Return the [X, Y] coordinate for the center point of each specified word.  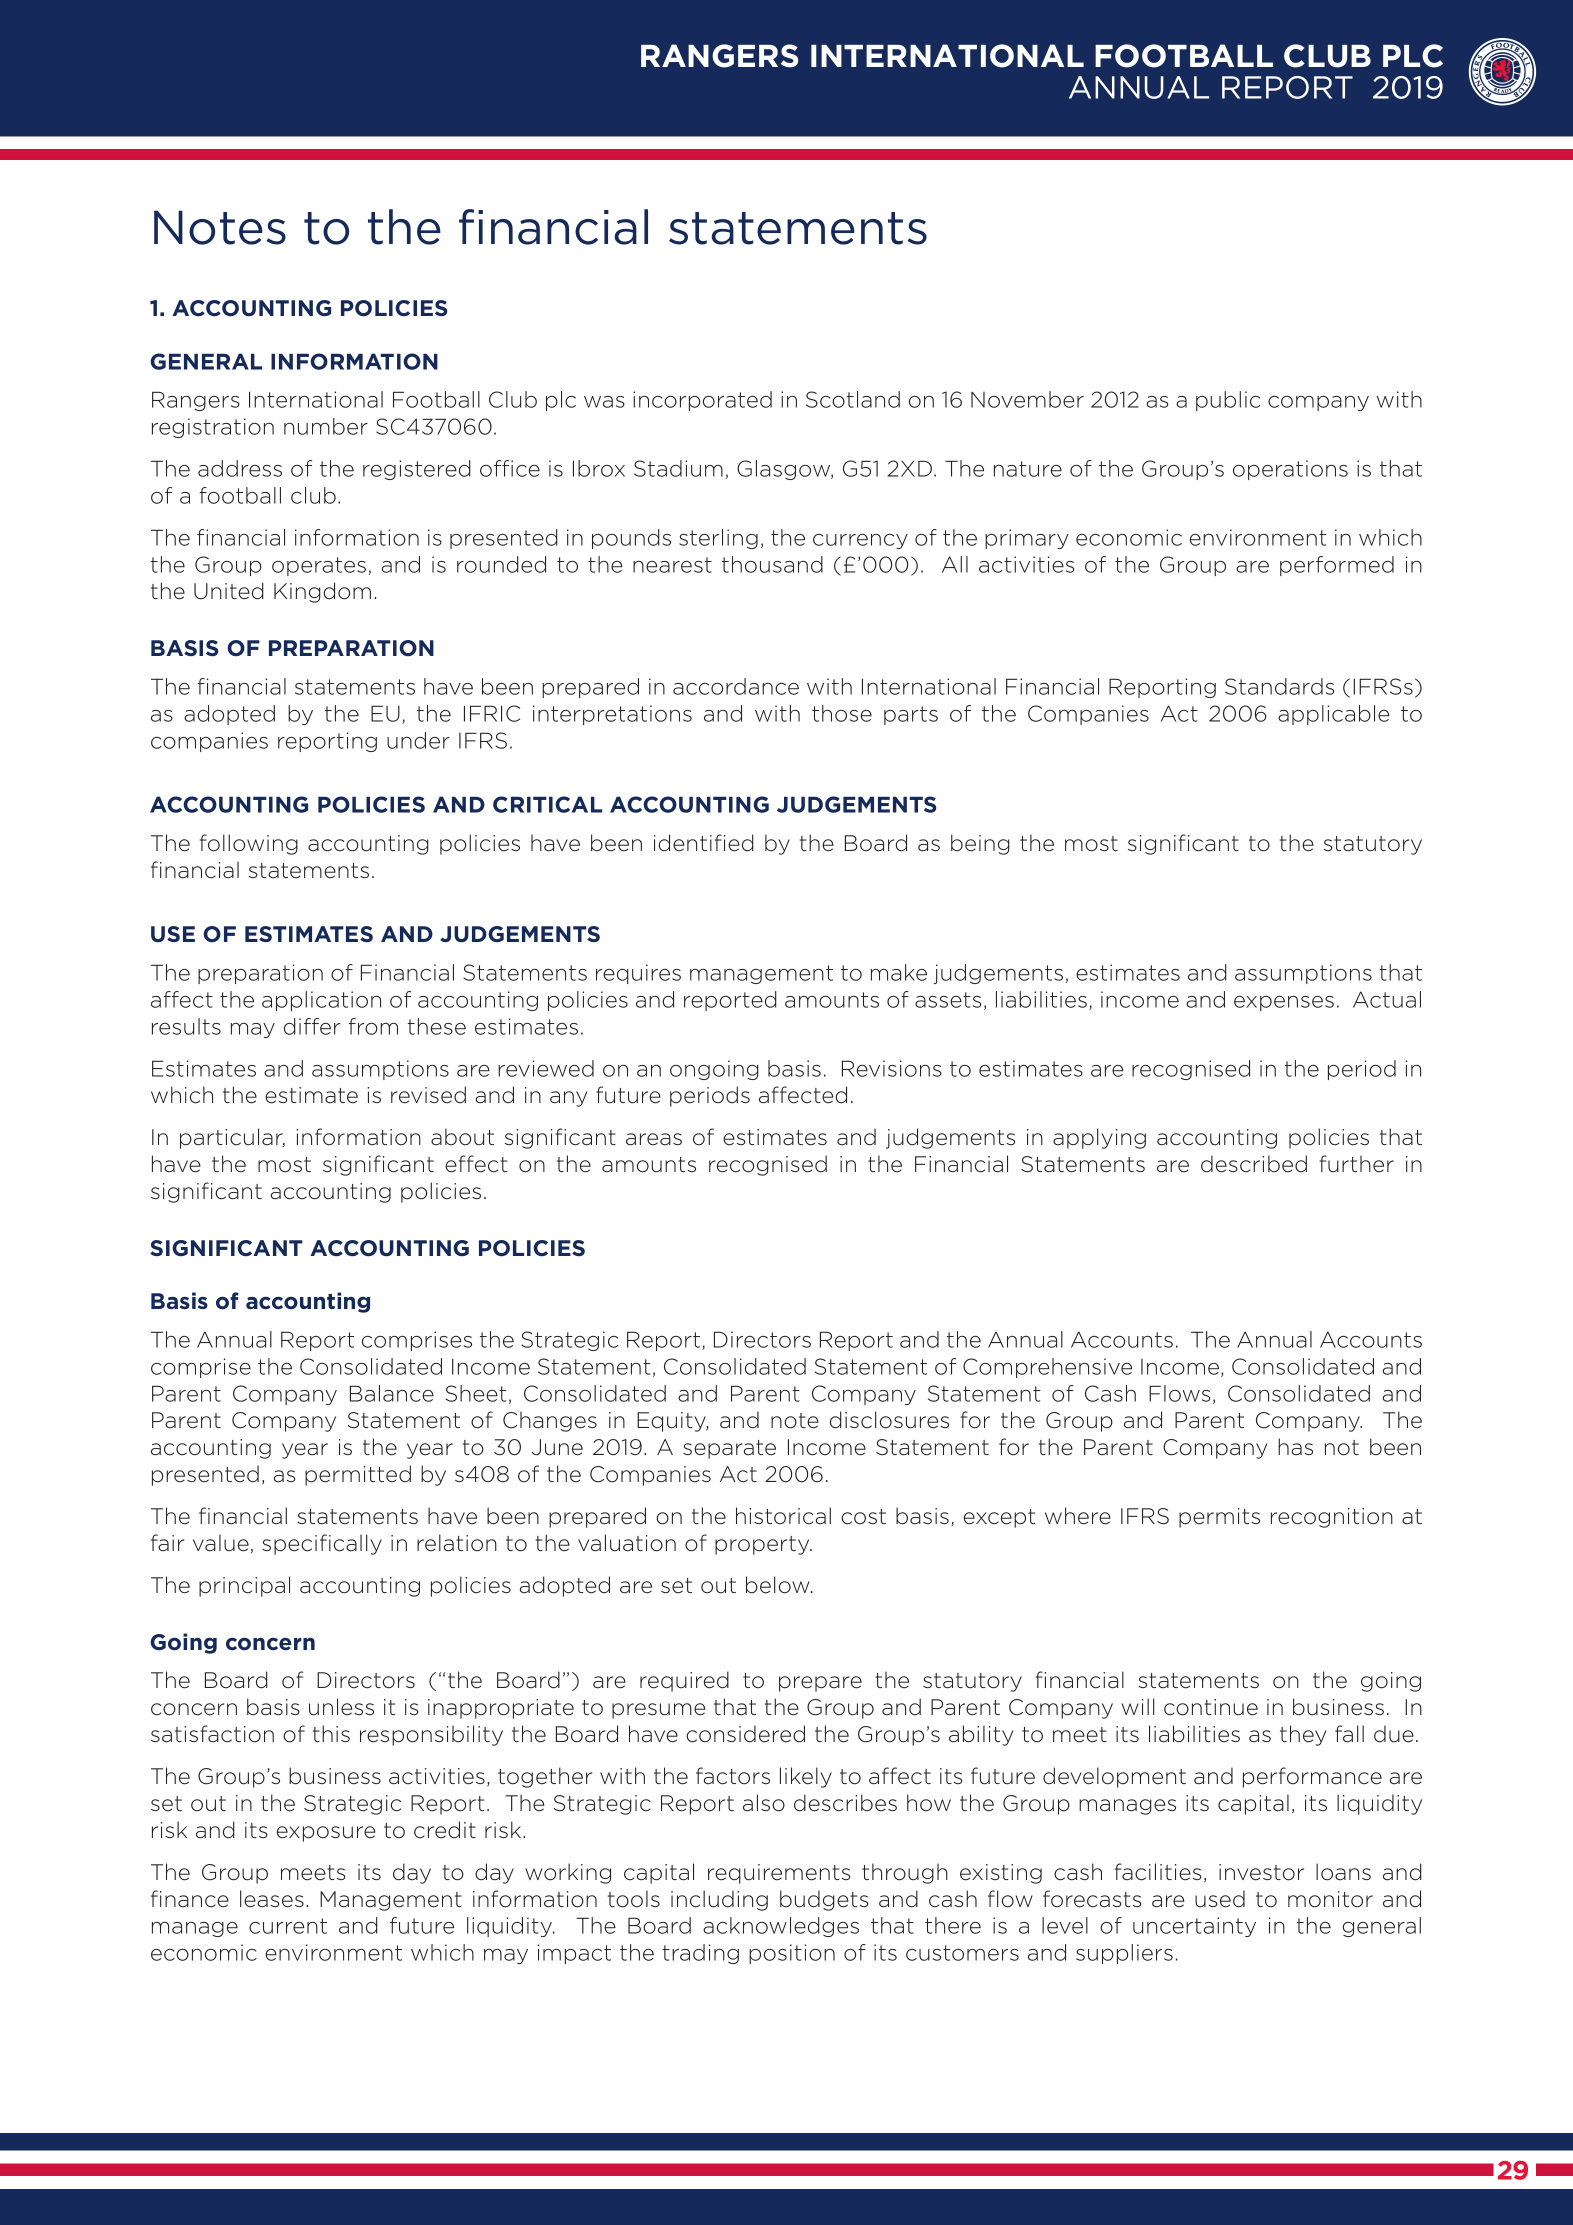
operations [1290, 470]
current [288, 1926]
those [842, 713]
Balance [392, 1393]
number [326, 426]
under [418, 740]
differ [312, 1026]
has [1295, 1447]
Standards [1280, 686]
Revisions [892, 1068]
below [779, 1585]
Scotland [853, 399]
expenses [1284, 1003]
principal [244, 1586]
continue [1211, 1707]
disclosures [889, 1420]
